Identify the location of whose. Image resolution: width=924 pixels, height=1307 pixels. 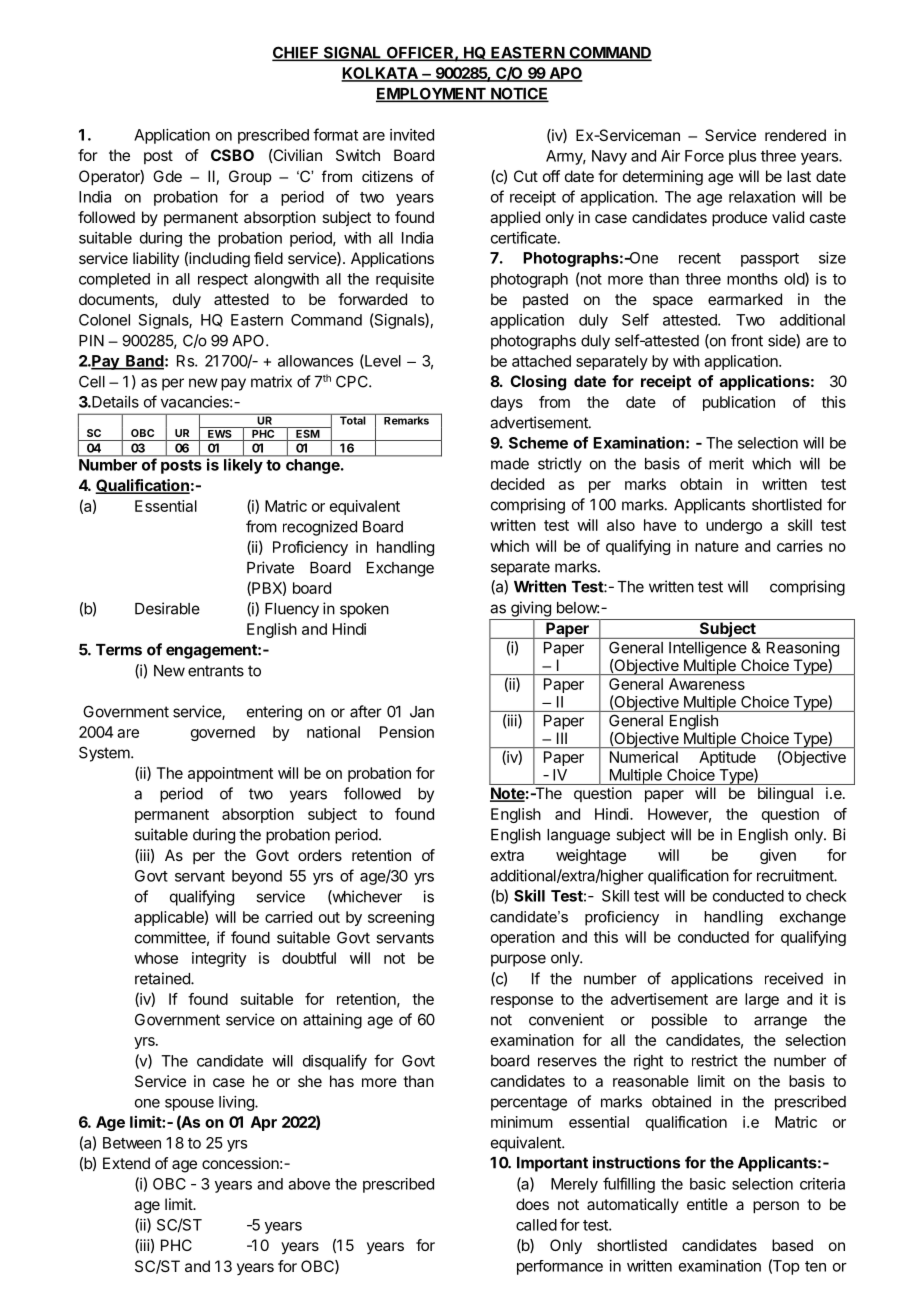
(156, 958).
